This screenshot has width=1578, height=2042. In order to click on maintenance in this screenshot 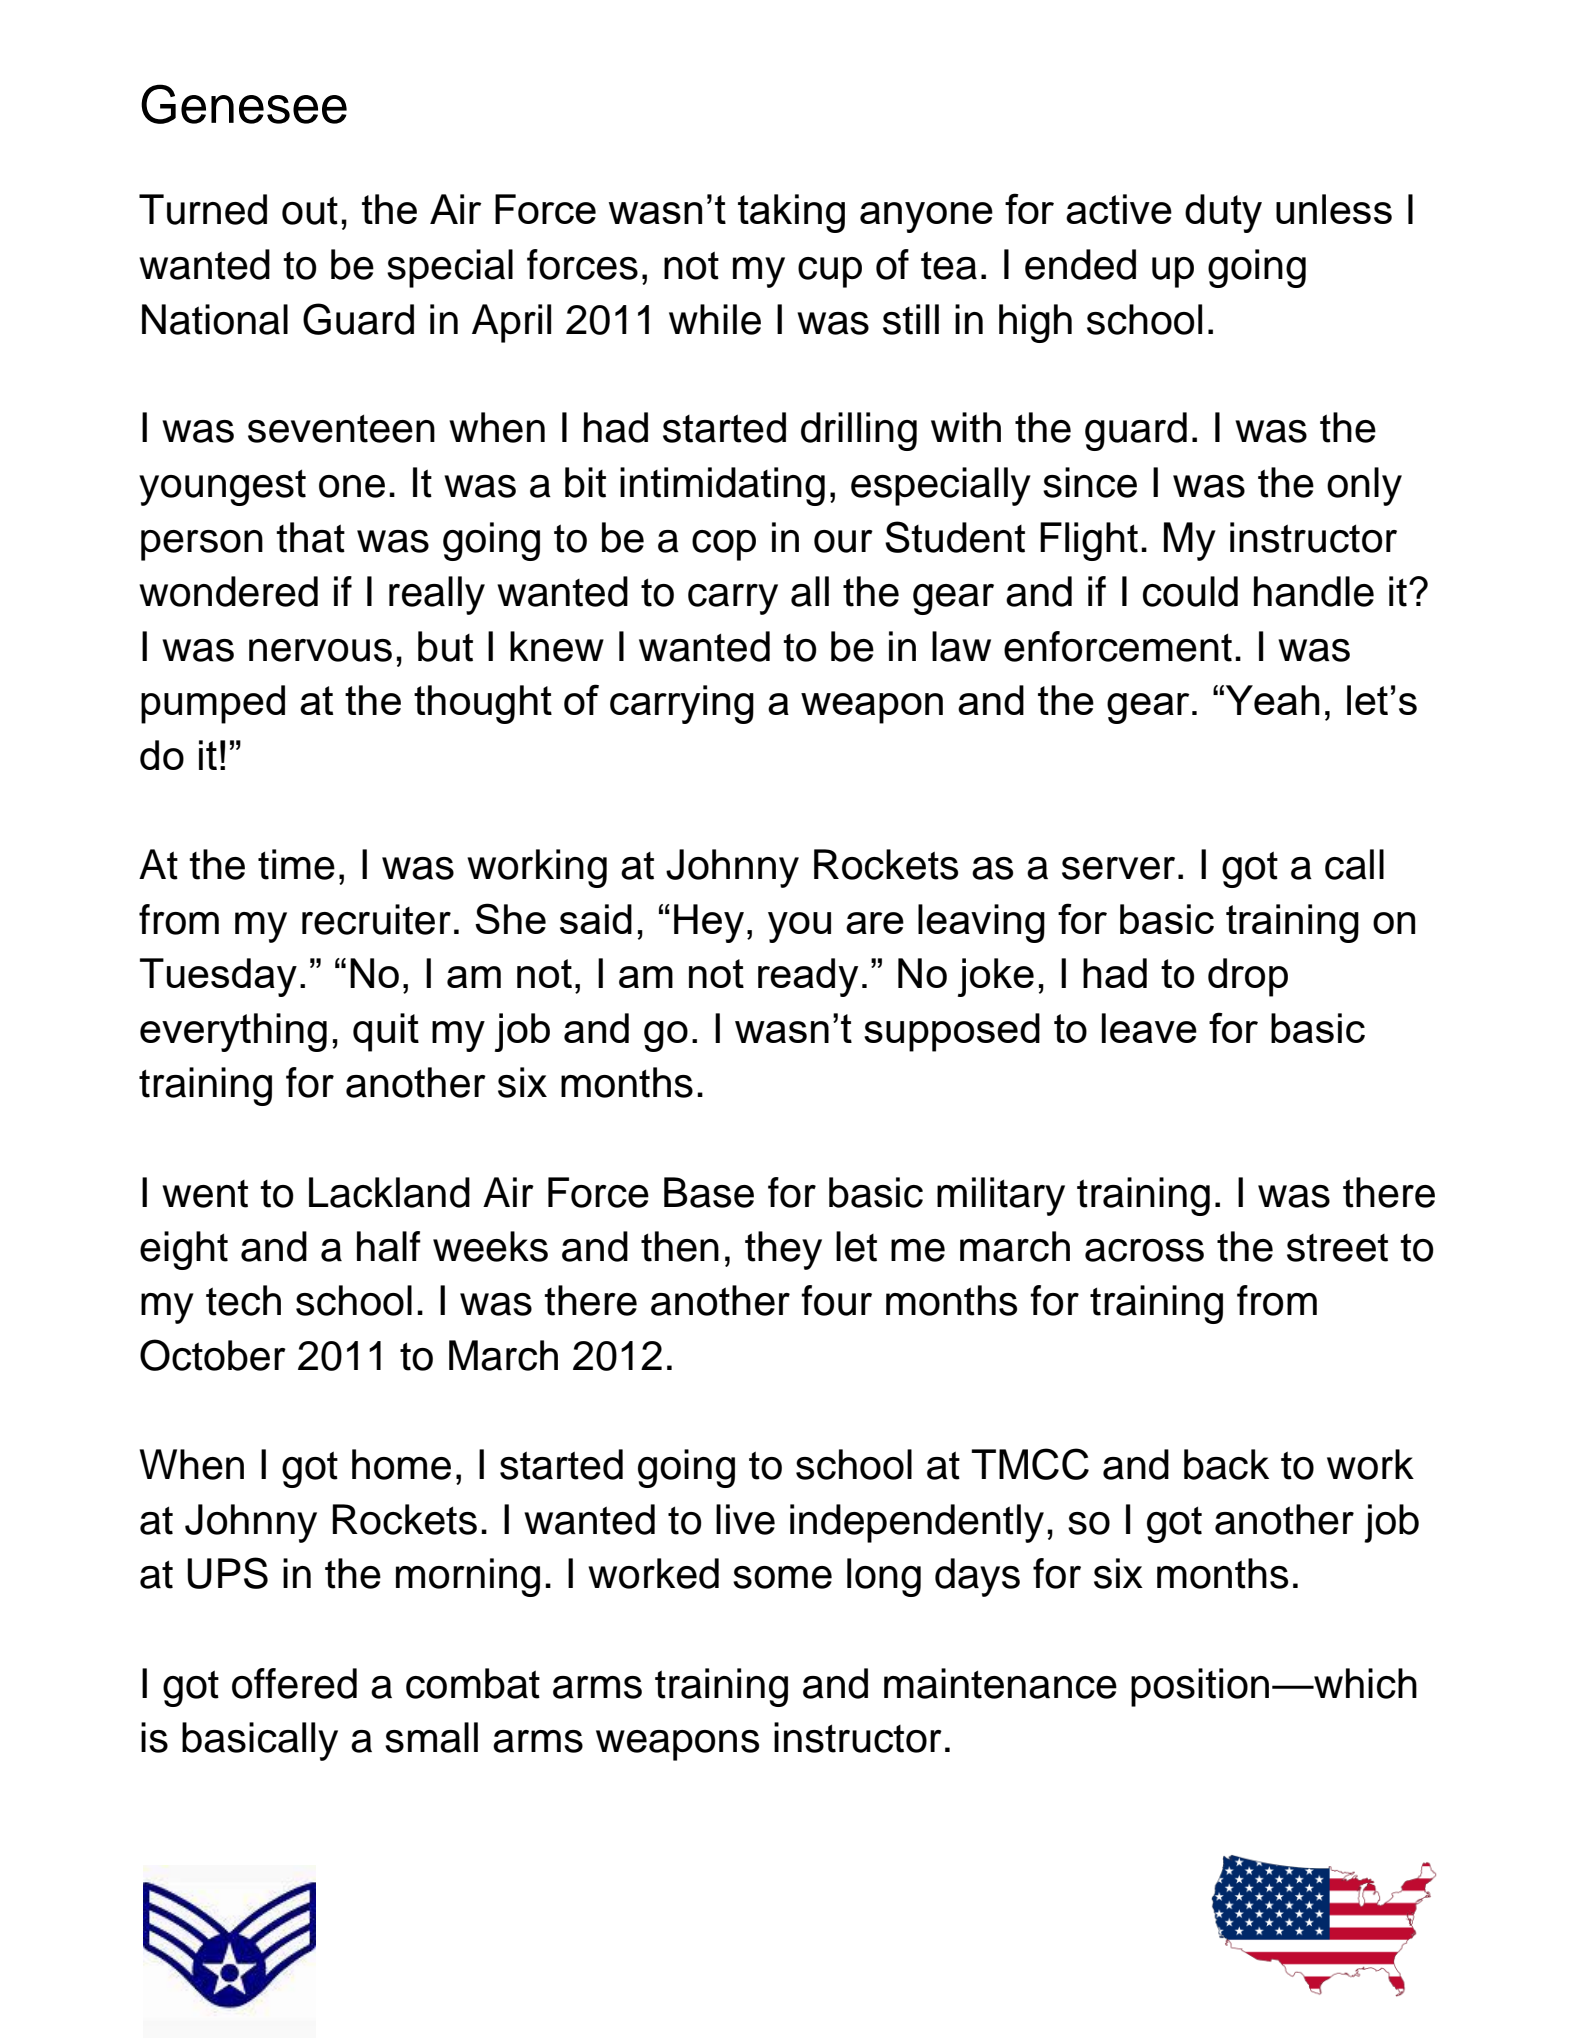, I will do `click(1000, 1683)`.
